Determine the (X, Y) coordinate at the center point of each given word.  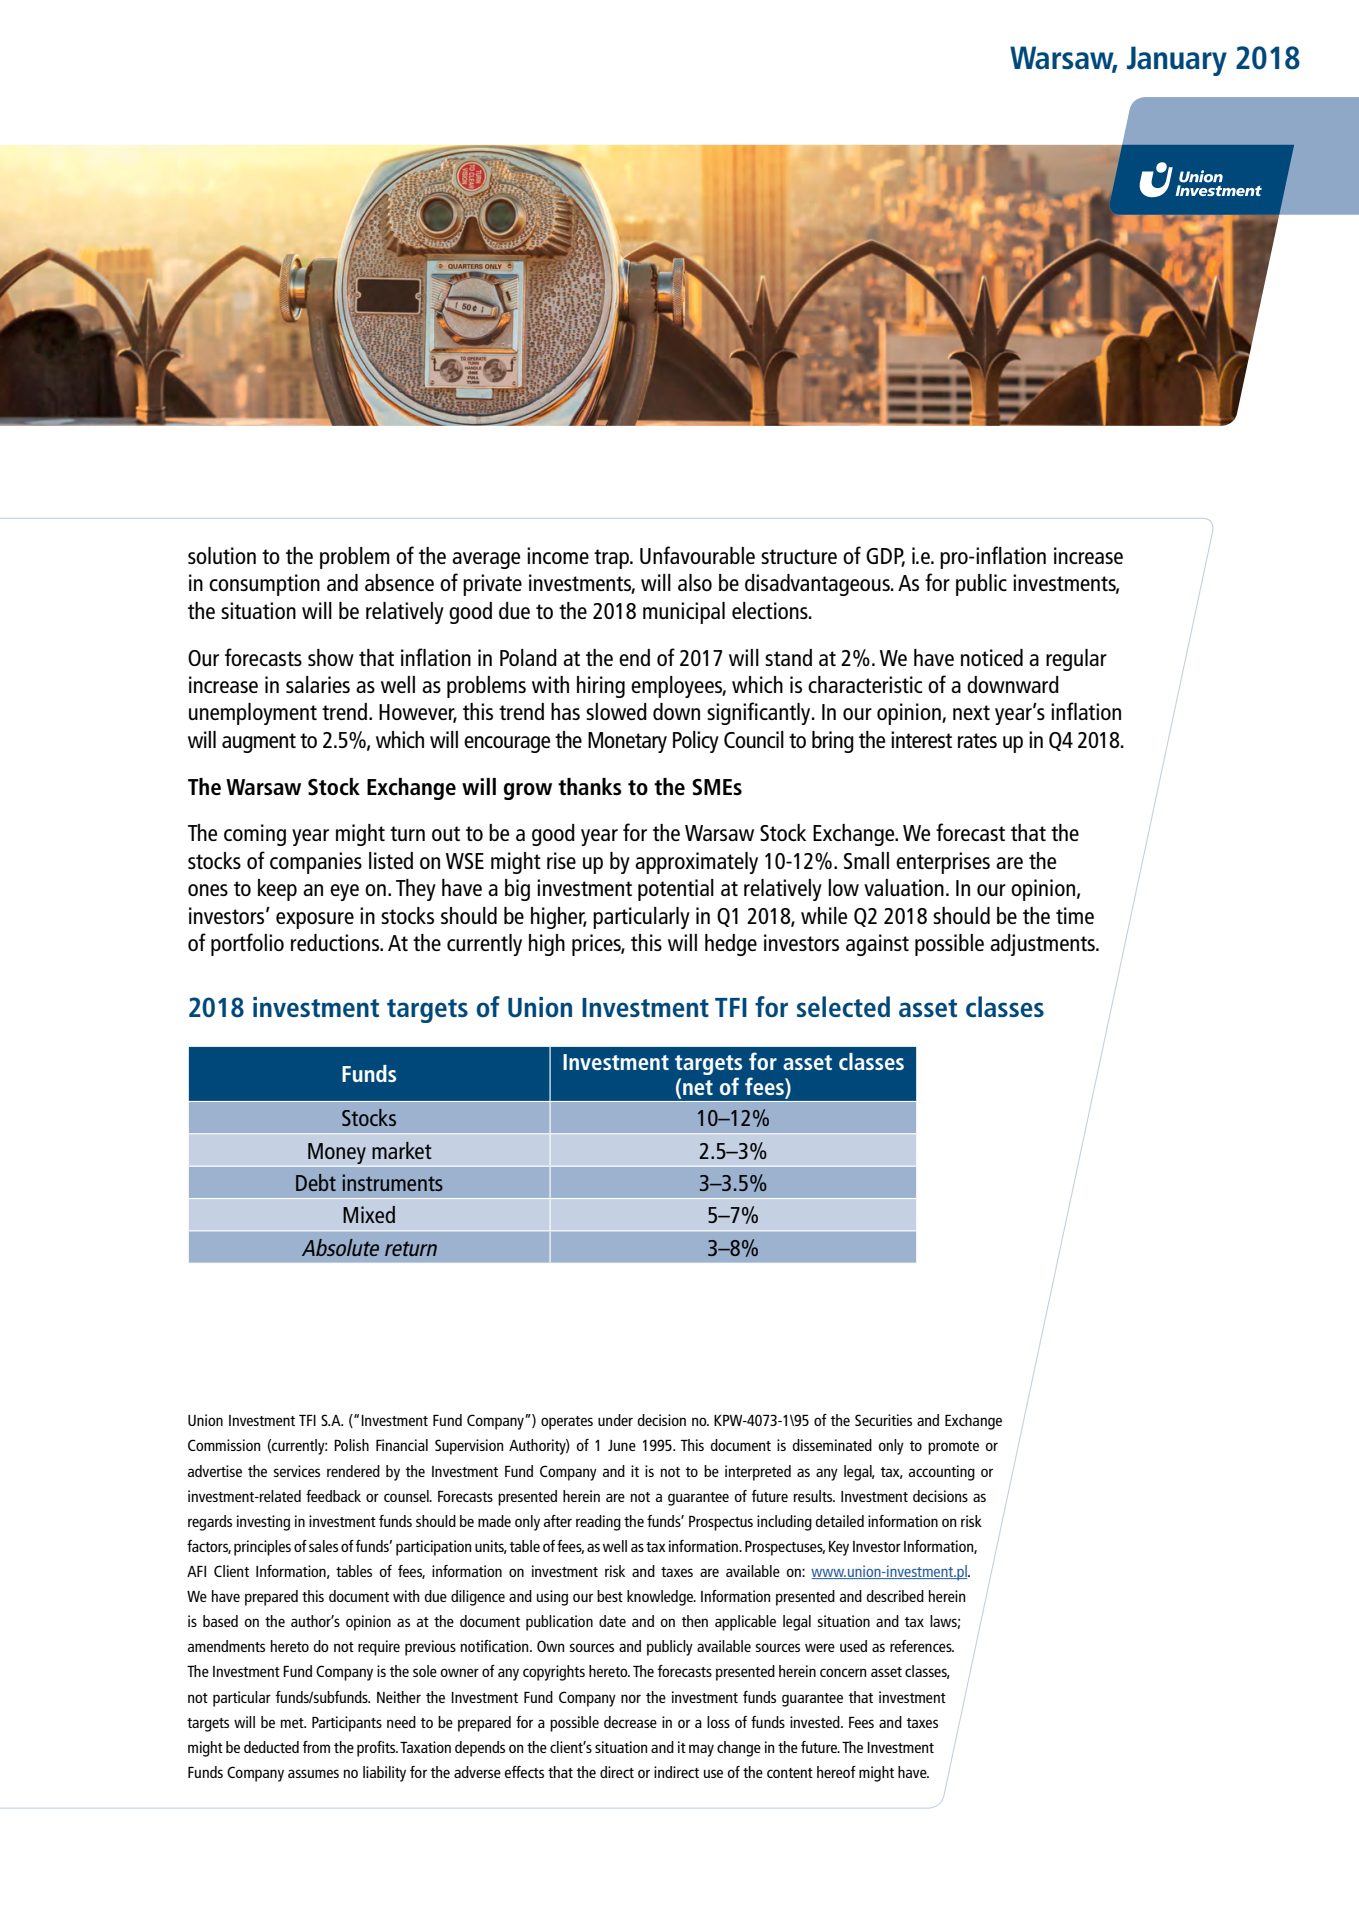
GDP (885, 557)
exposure (315, 920)
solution (222, 555)
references (922, 1646)
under (615, 1420)
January (1177, 61)
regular (1076, 660)
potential (676, 890)
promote (953, 1448)
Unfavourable (697, 555)
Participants (347, 1724)
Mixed (369, 1214)
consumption (264, 585)
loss (718, 1722)
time (1075, 915)
